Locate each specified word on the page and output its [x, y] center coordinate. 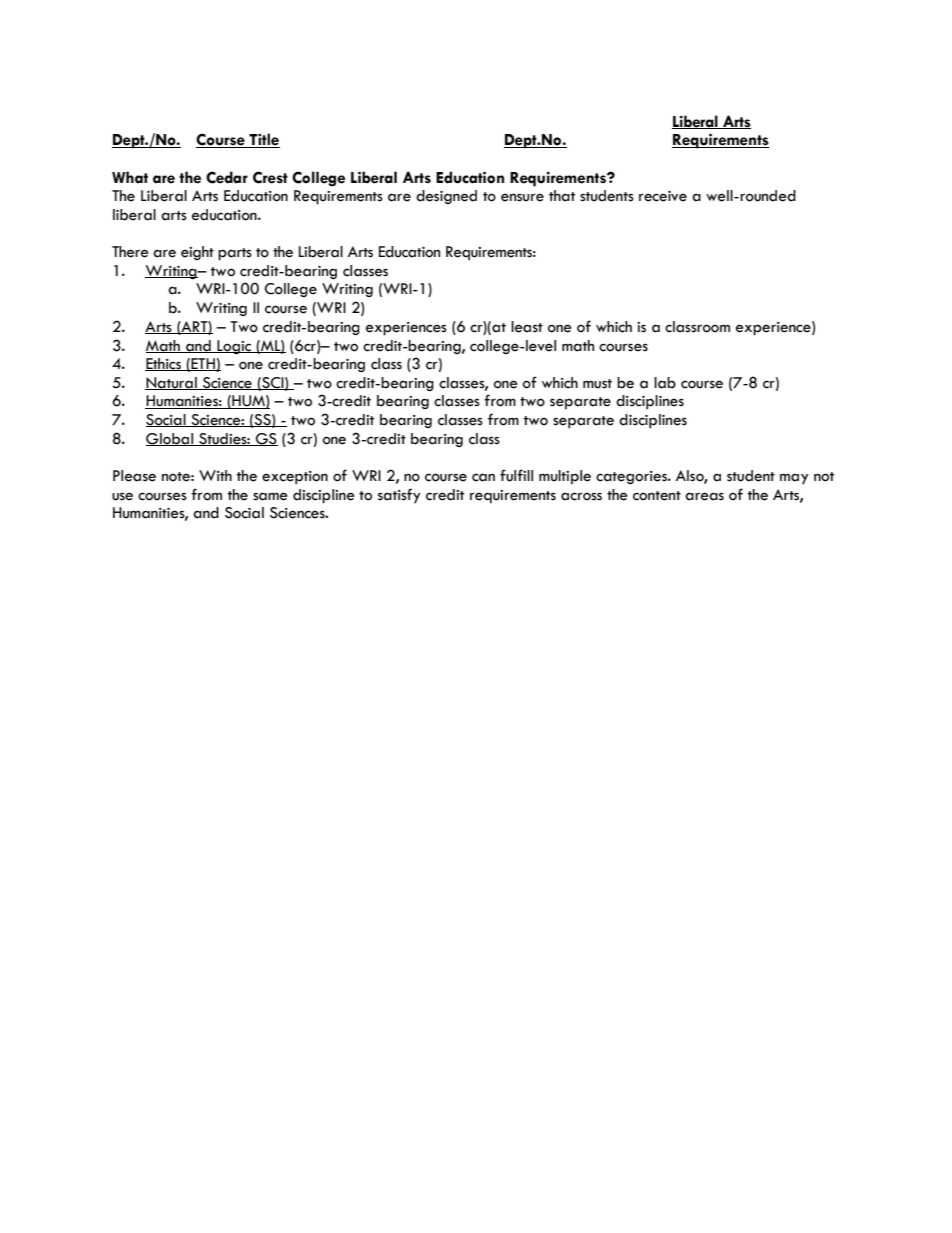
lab [665, 383]
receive [663, 196]
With [215, 475]
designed [446, 197]
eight [197, 253]
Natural [172, 383]
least [527, 327]
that [562, 196]
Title [263, 140]
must [597, 384]
